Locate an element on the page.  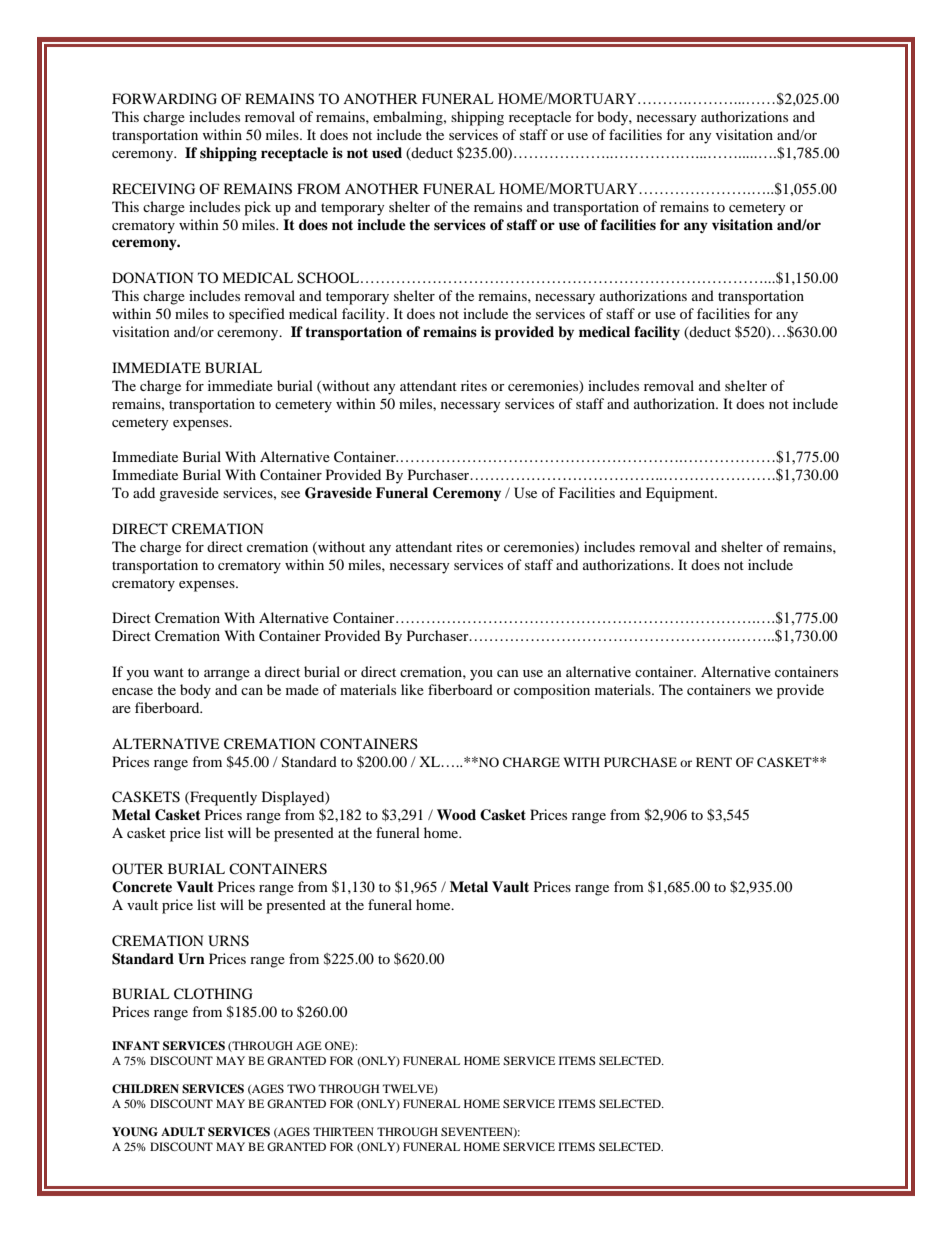
pick is located at coordinates (257, 208).
